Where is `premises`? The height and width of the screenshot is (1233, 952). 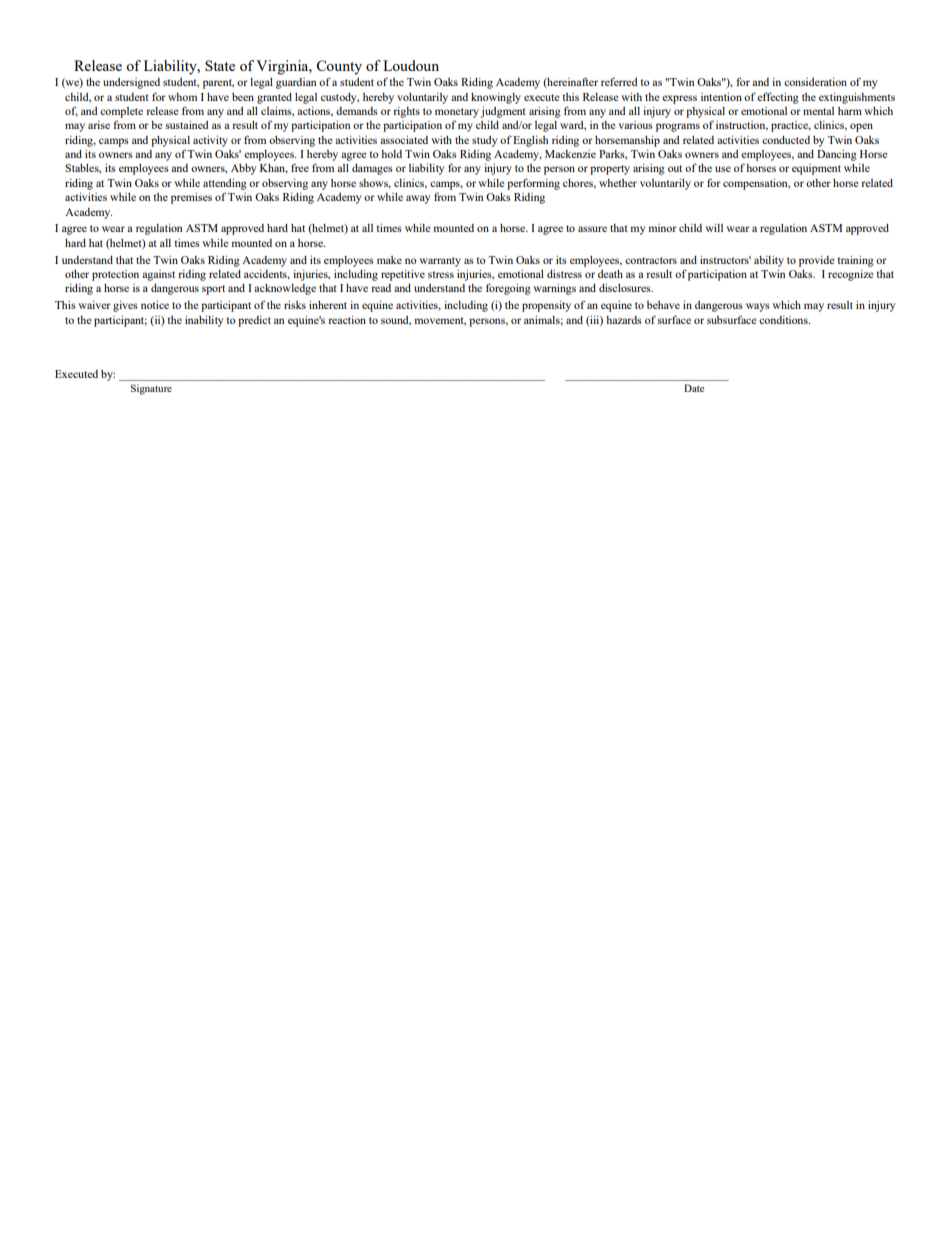
premises is located at coordinates (191, 198).
